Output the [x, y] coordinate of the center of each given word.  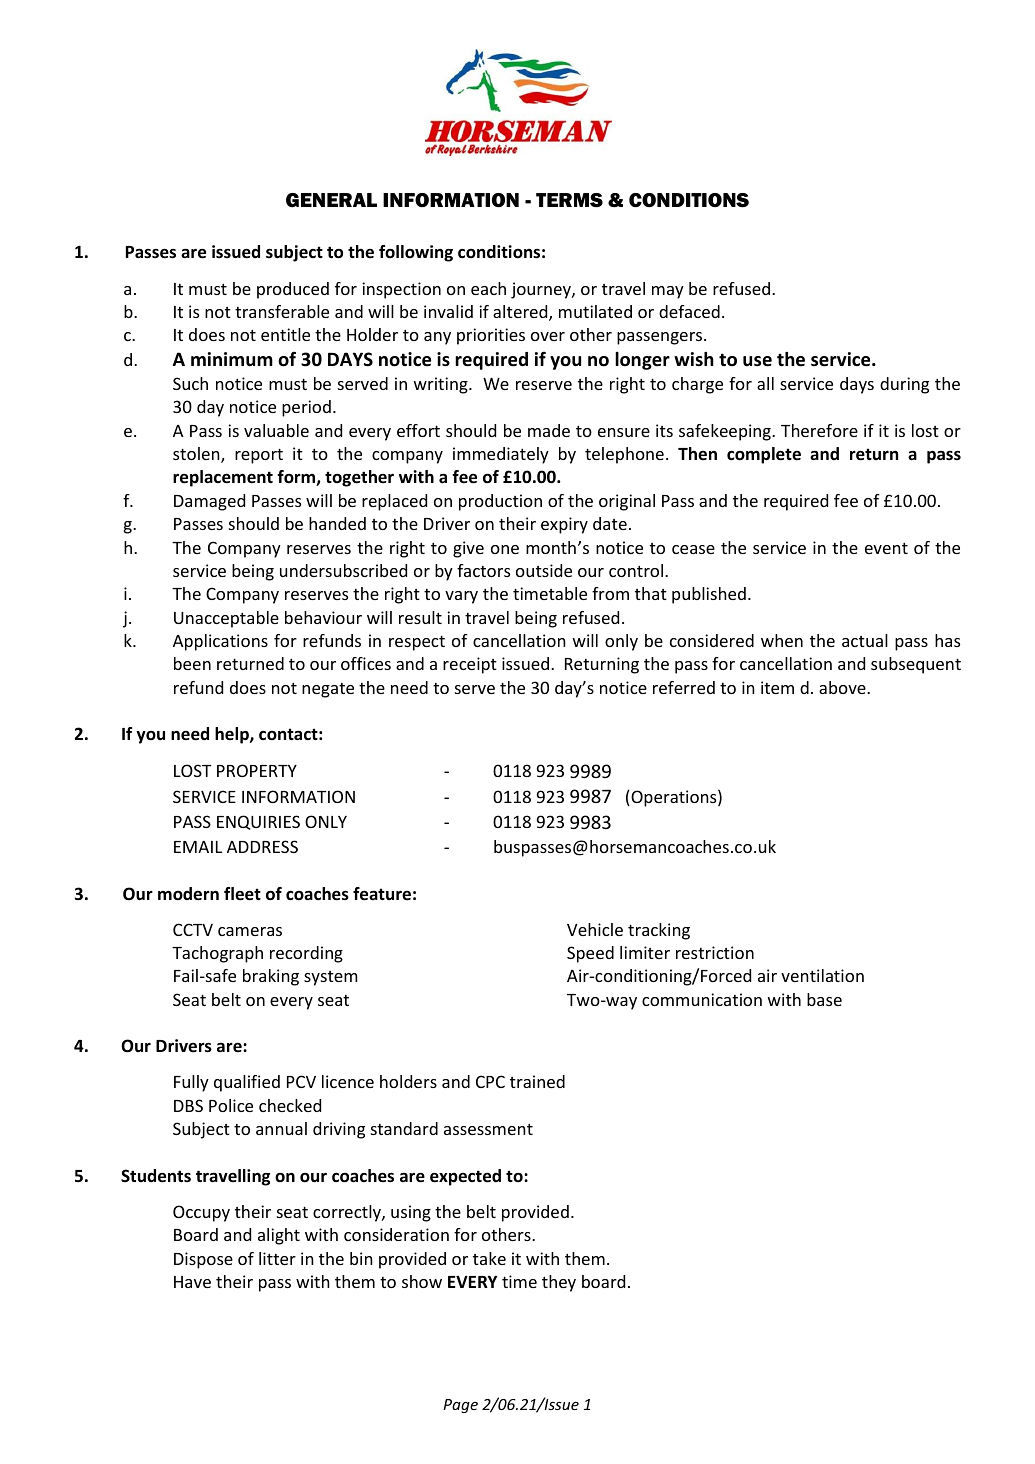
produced [293, 290]
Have [192, 1282]
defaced [689, 311]
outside [544, 570]
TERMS [569, 200]
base [824, 999]
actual [865, 640]
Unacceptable [226, 619]
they [559, 1283]
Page [460, 1406]
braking [271, 977]
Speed [590, 954]
